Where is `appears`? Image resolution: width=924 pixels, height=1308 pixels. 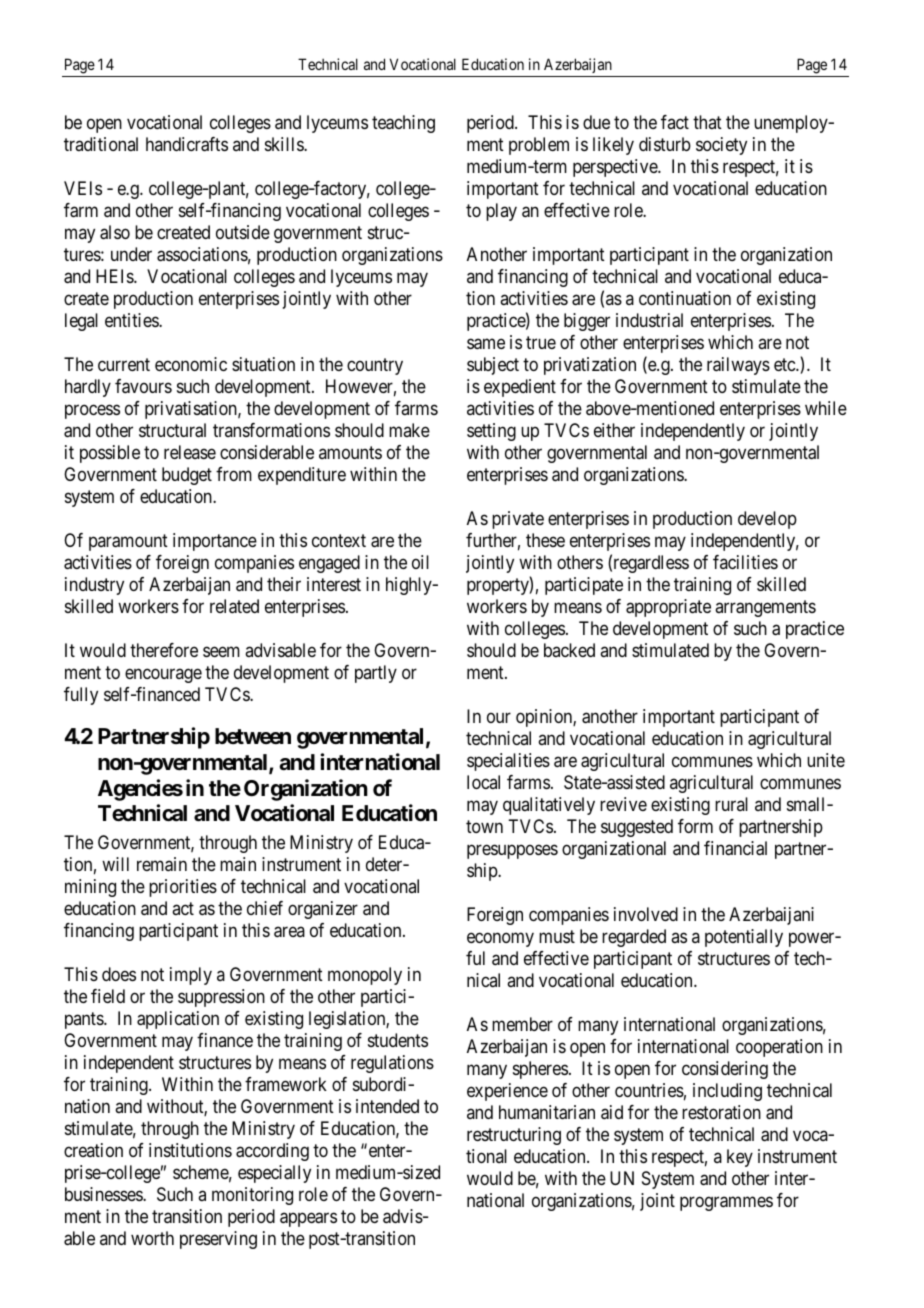
appears is located at coordinates (308, 1219).
